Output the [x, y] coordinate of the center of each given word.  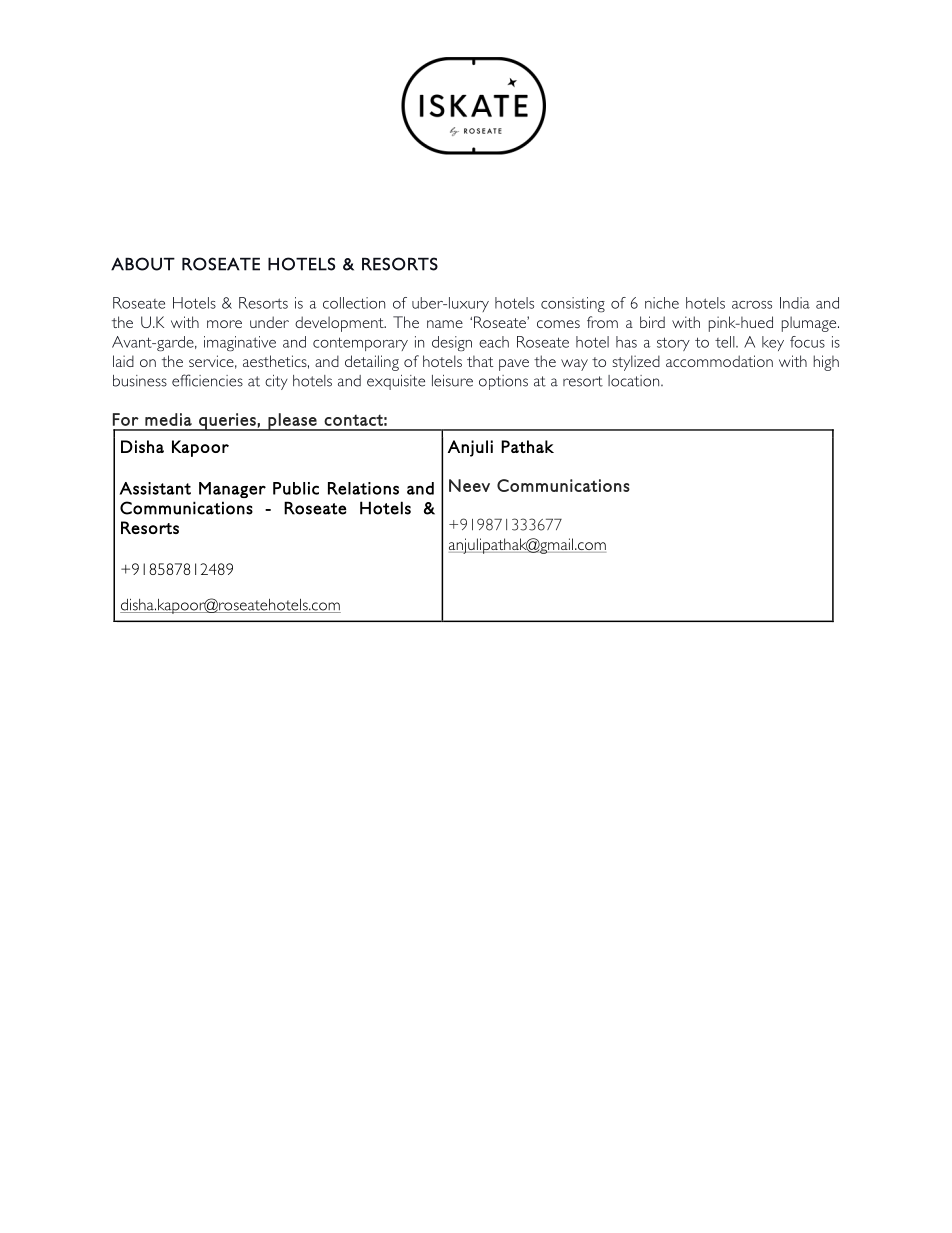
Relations [363, 488]
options [503, 382]
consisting [573, 305]
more [224, 324]
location [635, 381]
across [752, 305]
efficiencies [207, 380]
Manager [232, 490]
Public [296, 488]
